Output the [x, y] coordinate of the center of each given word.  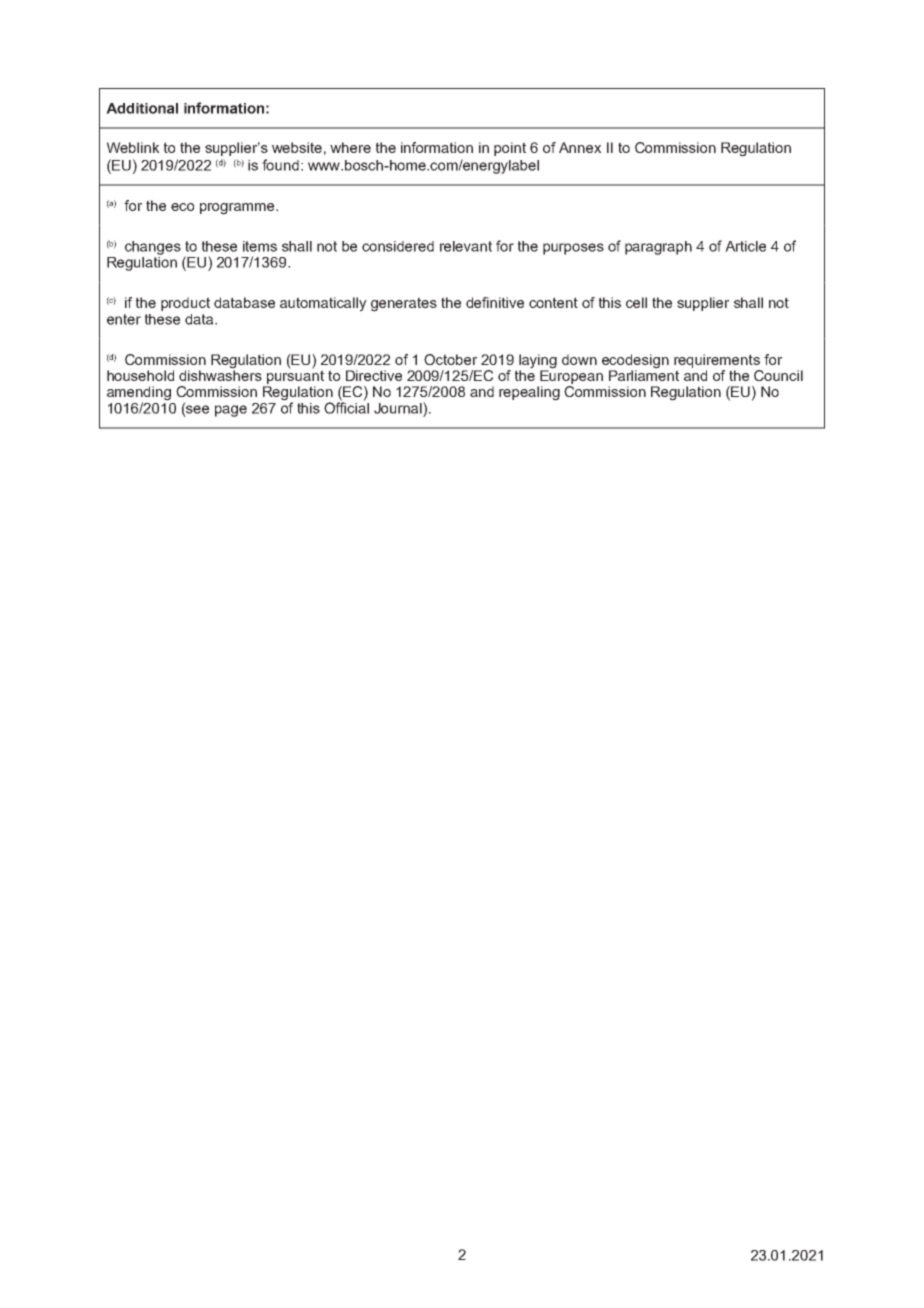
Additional [142, 108]
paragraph [658, 248]
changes [153, 248]
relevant [466, 246]
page [231, 411]
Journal [399, 408]
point [510, 149]
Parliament [644, 374]
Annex [580, 147]
